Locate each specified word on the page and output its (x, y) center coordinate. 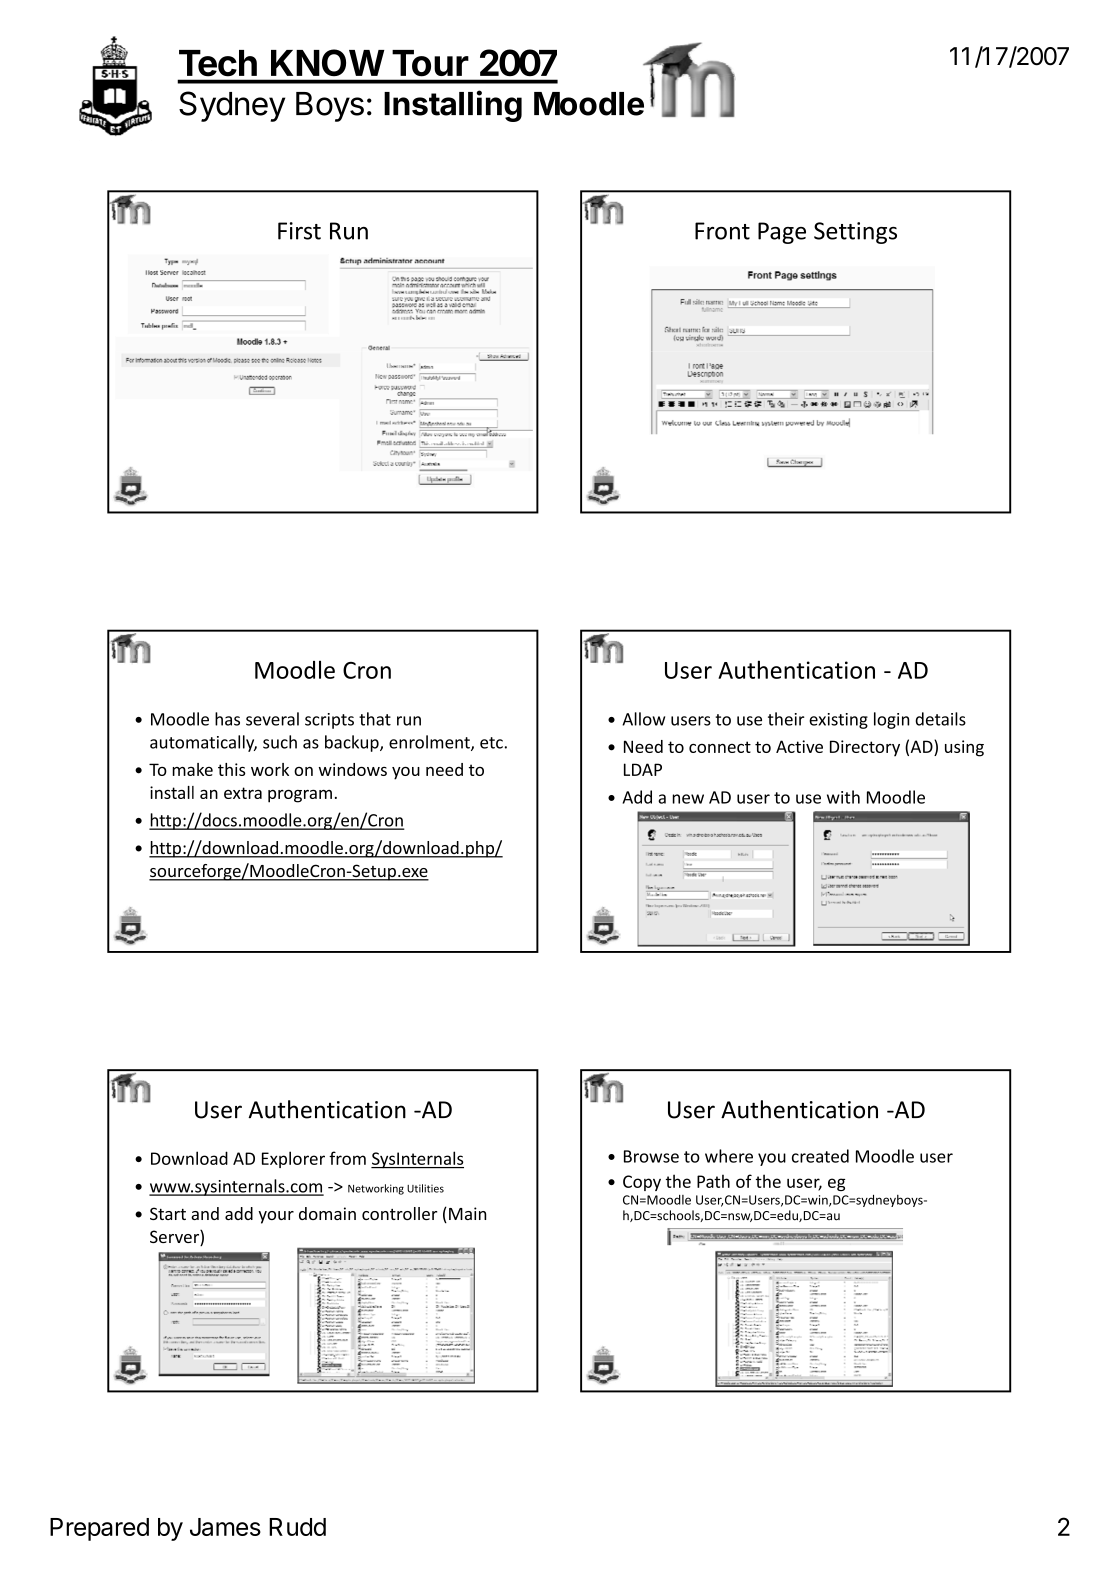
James (225, 1527)
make (192, 769)
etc (491, 743)
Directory (865, 748)
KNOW (327, 62)
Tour (430, 63)
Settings (855, 233)
